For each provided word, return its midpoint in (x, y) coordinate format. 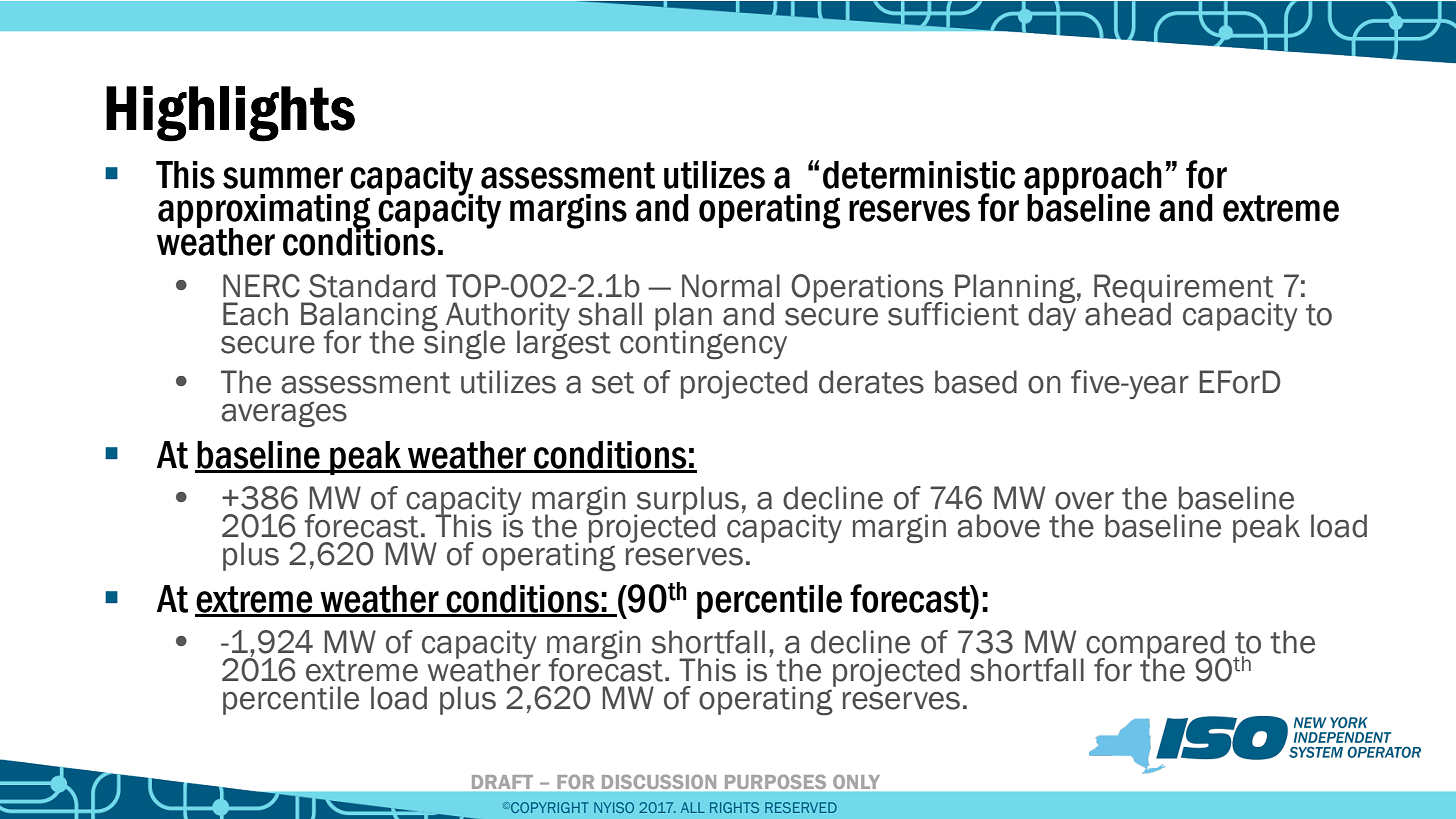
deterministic (919, 175)
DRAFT (502, 782)
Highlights (230, 114)
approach (1093, 179)
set (613, 383)
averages (284, 414)
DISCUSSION (659, 782)
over (1084, 501)
